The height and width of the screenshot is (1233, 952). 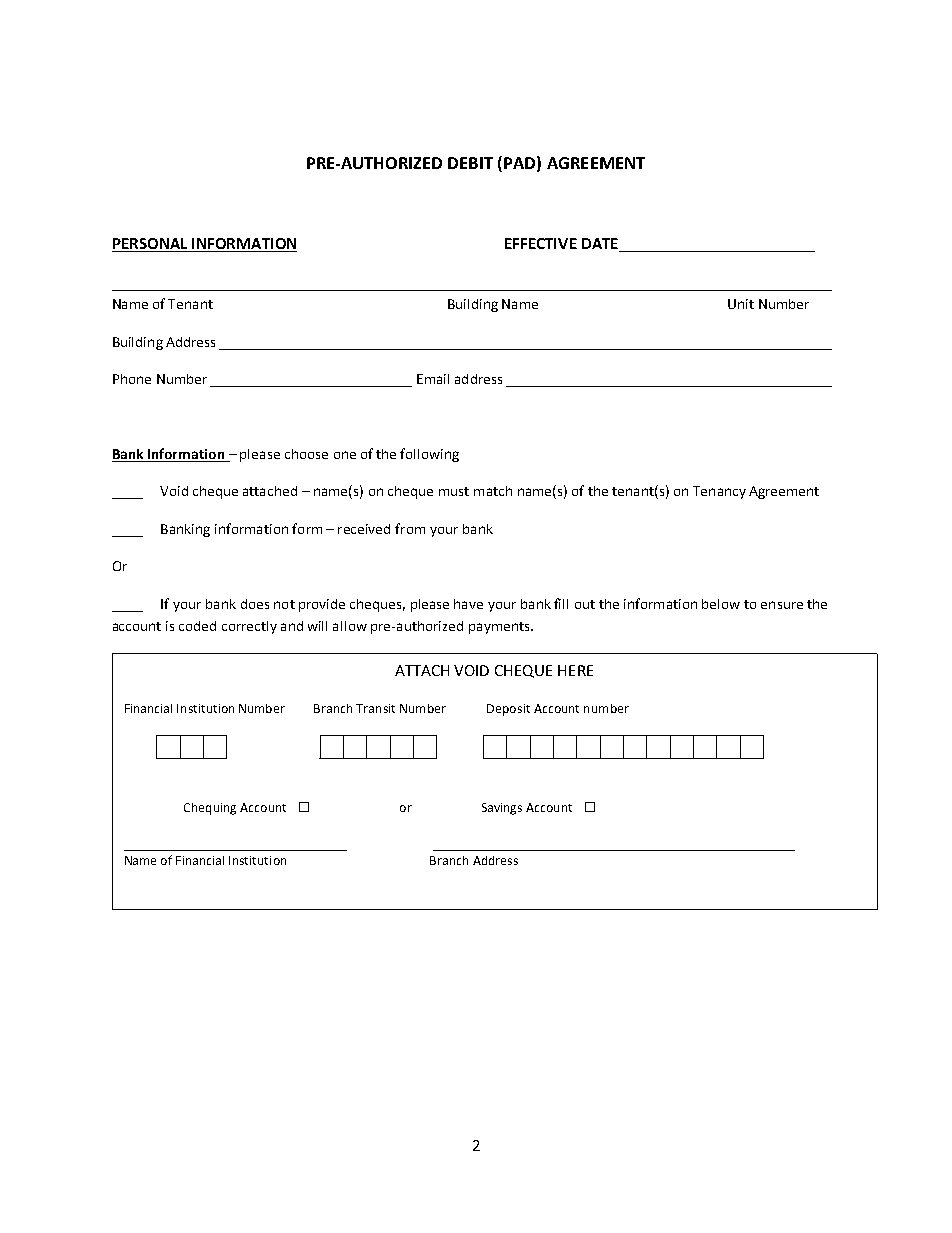 I want to click on Deposit, so click(x=508, y=710).
